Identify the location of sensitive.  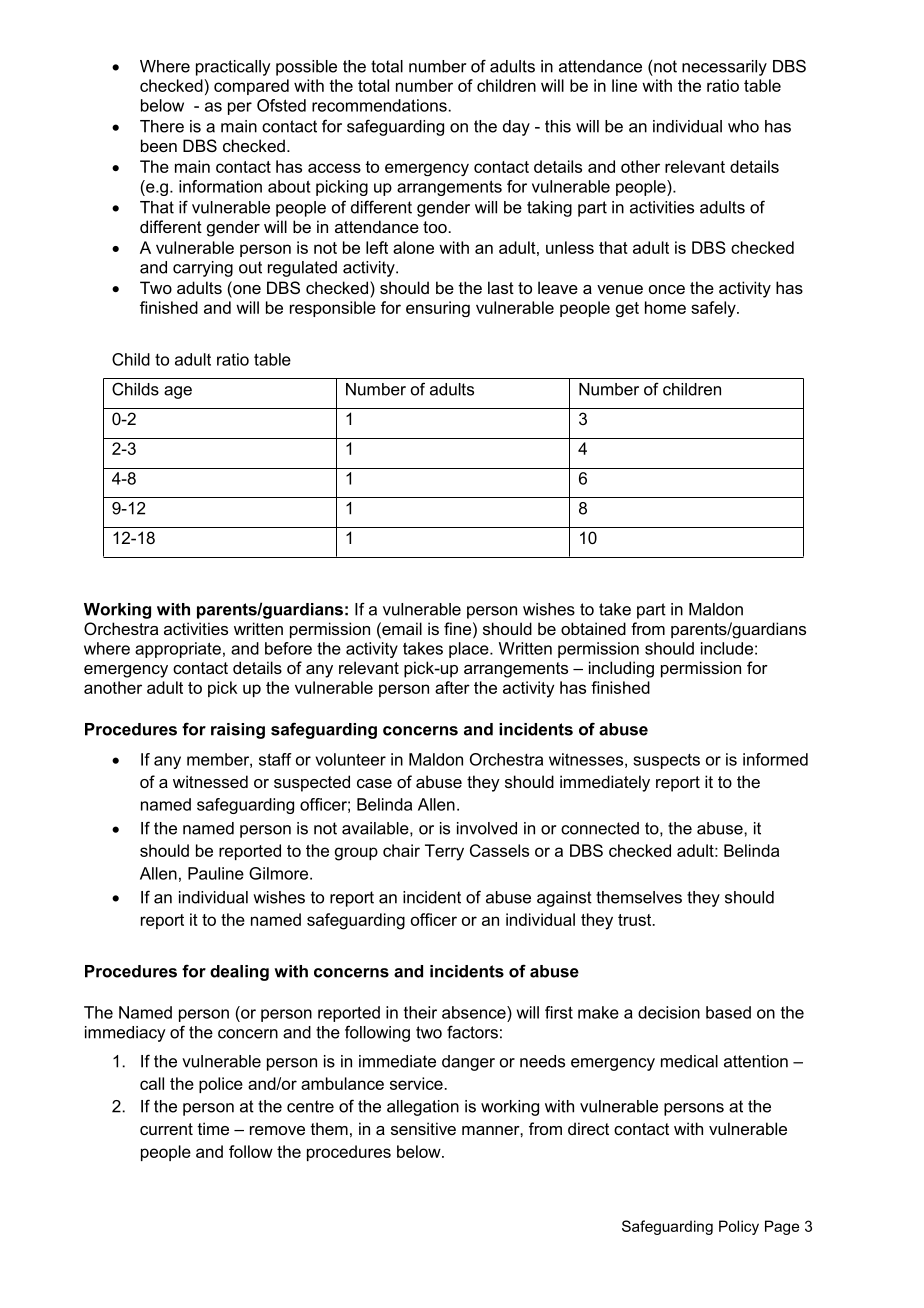
(423, 1128).
